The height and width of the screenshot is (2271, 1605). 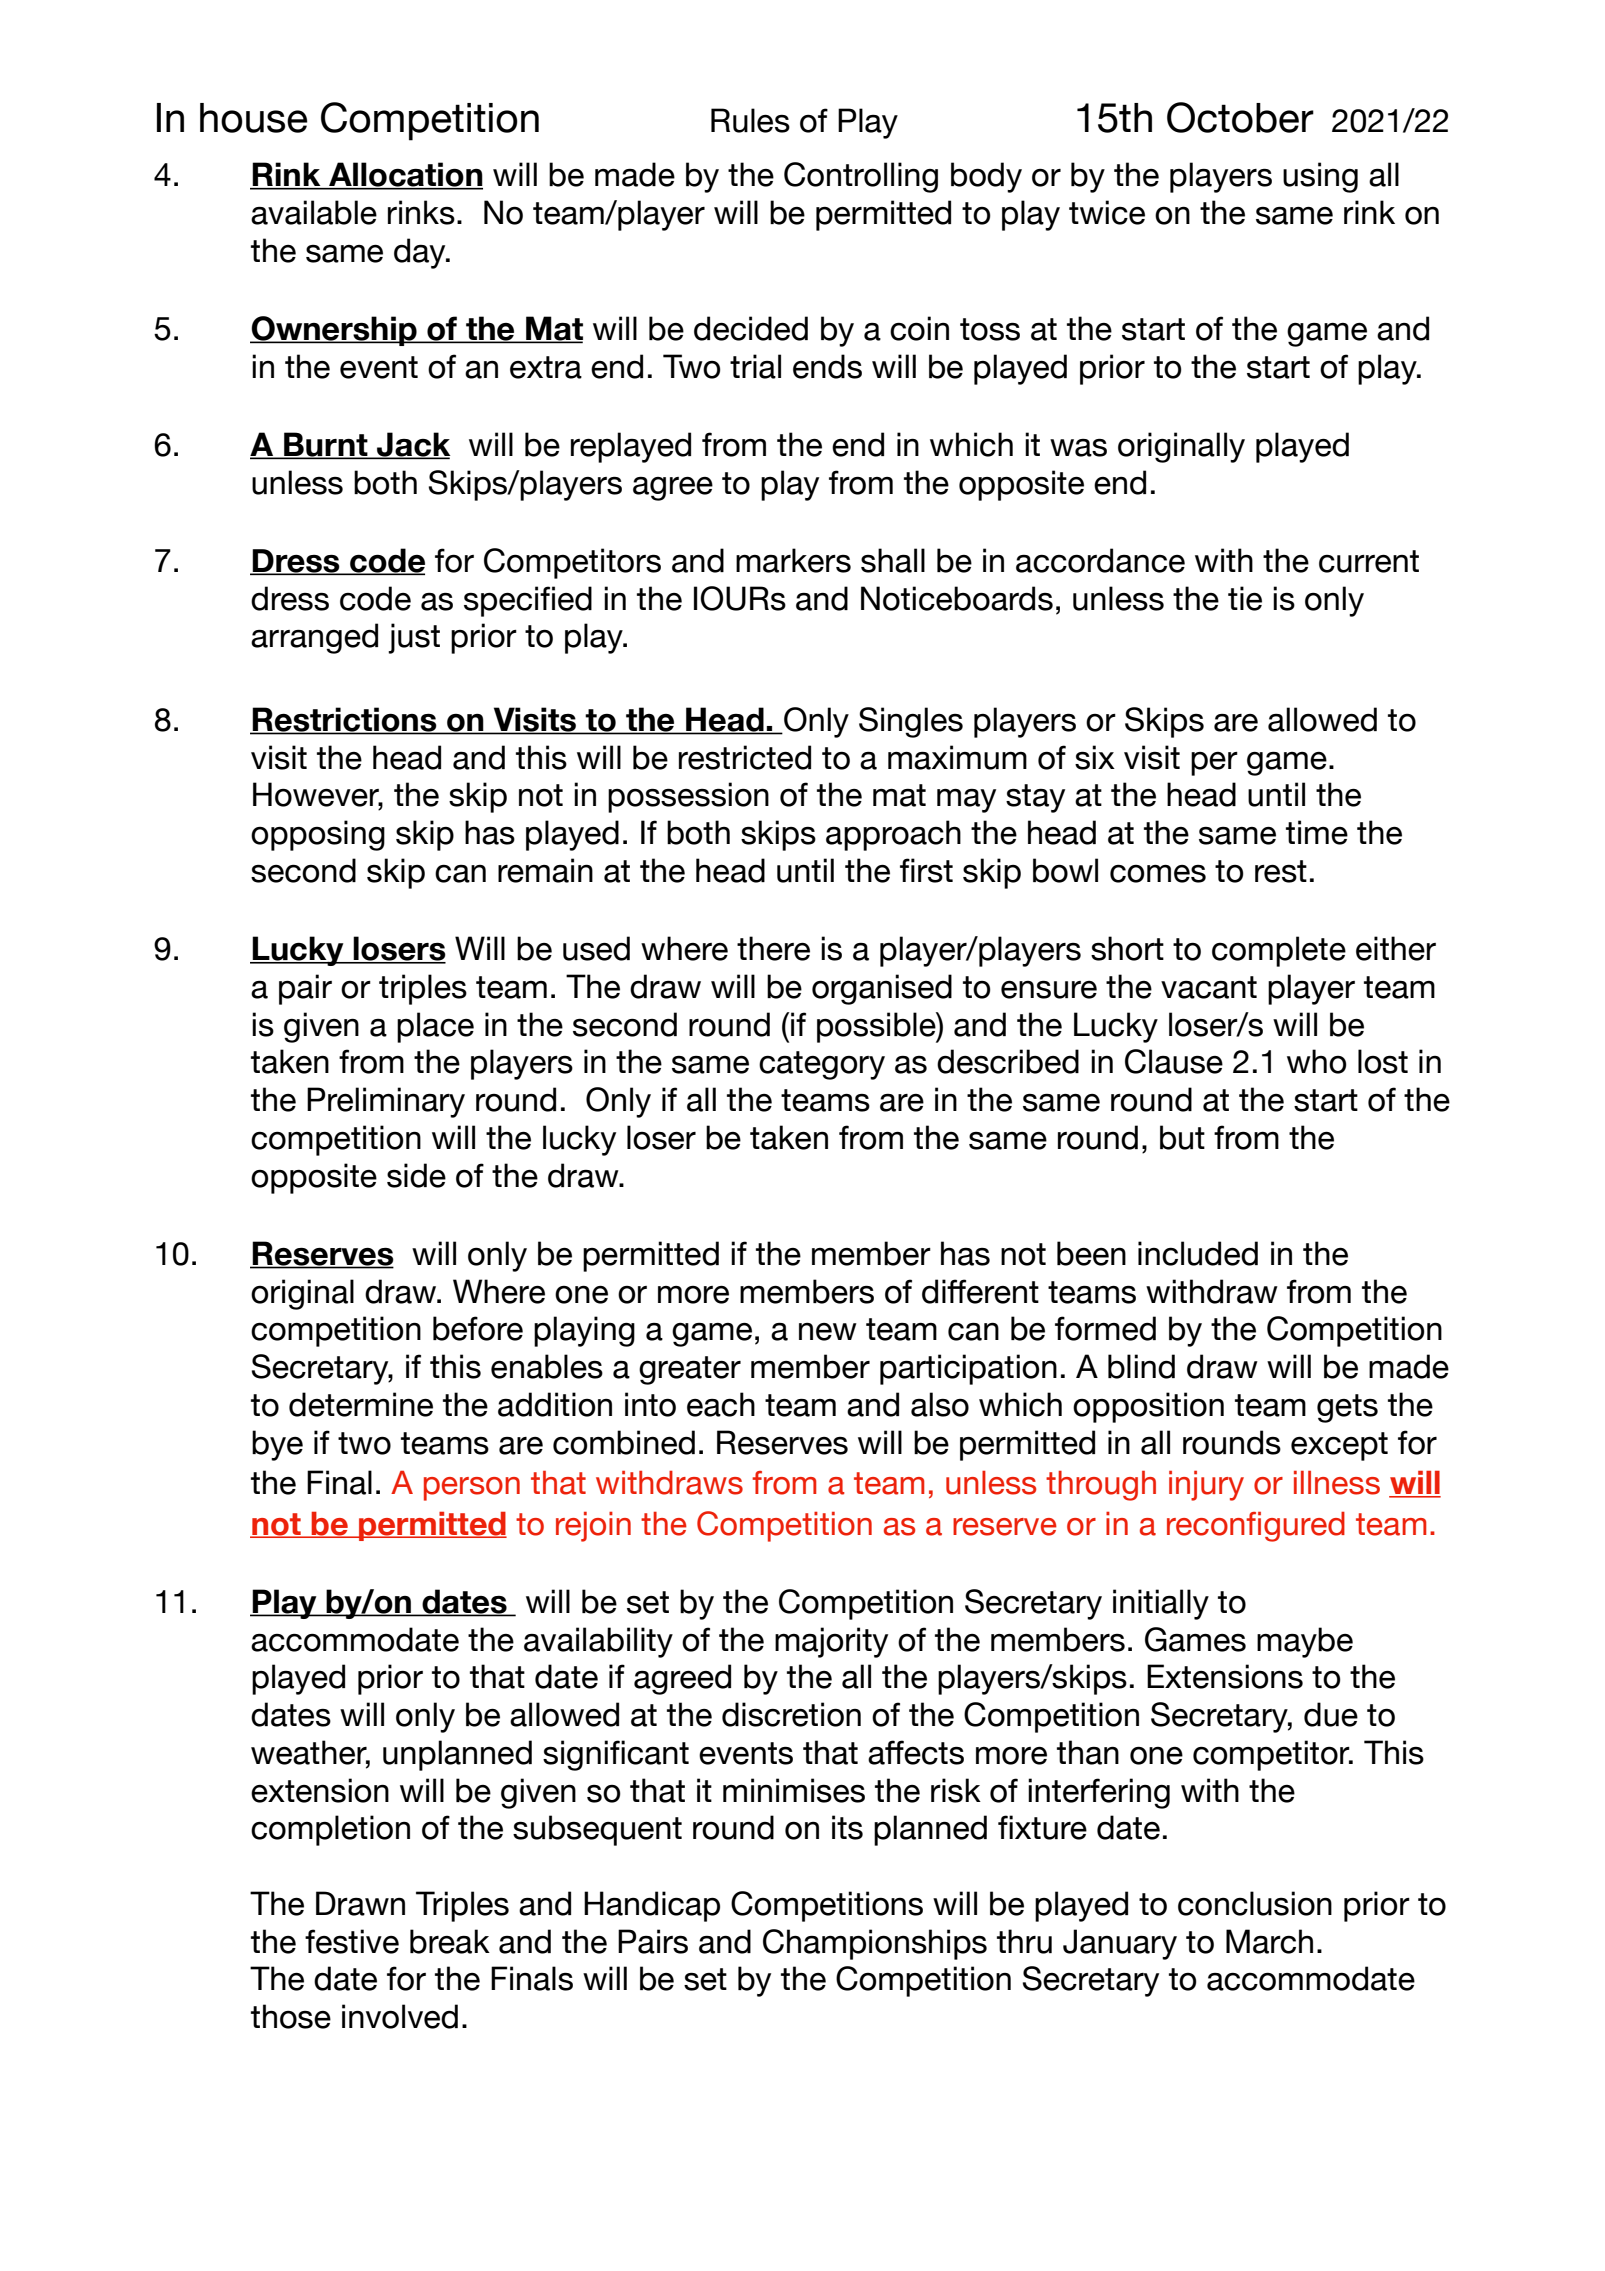 I want to click on using, so click(x=1320, y=177).
